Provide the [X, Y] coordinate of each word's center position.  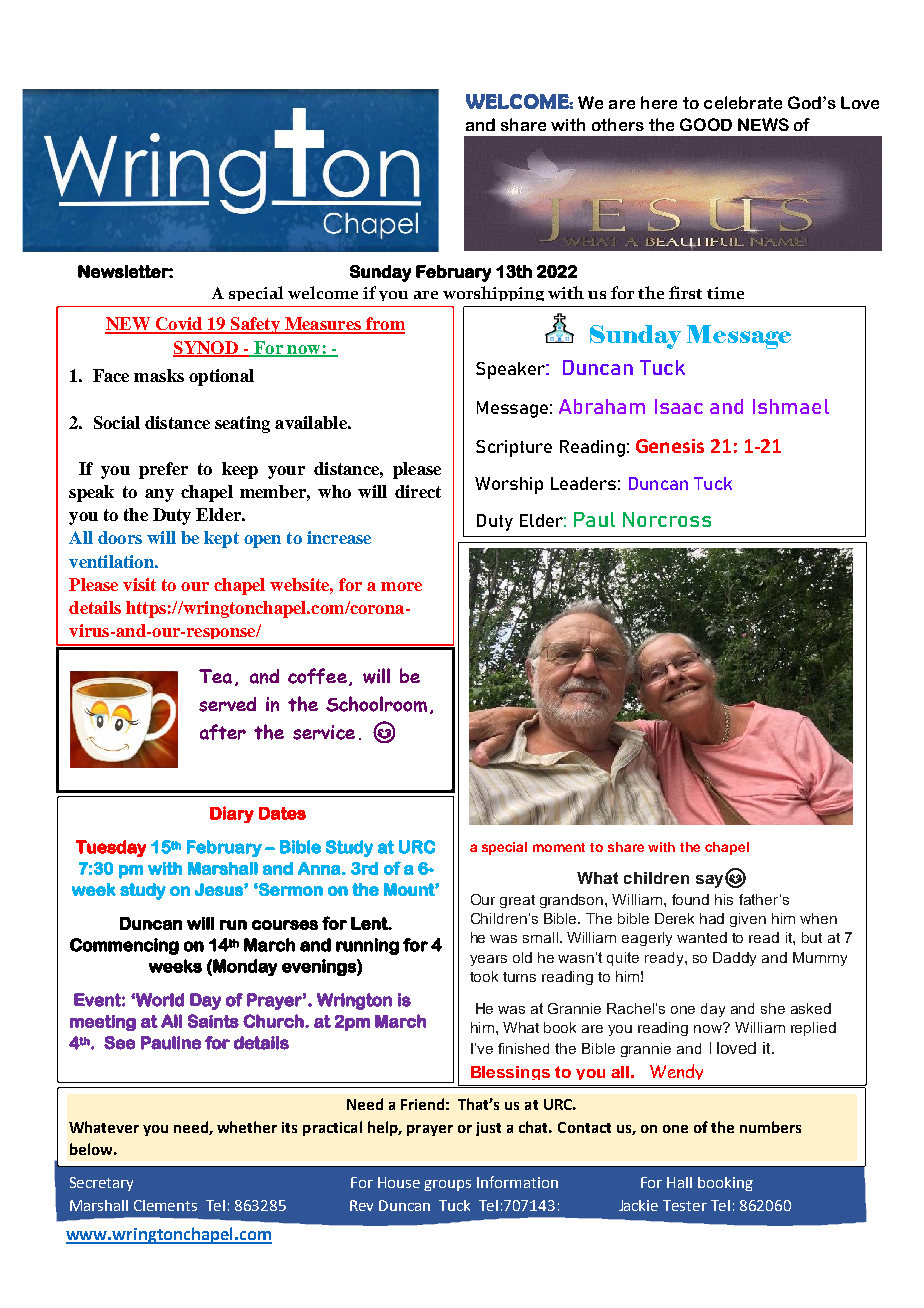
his [724, 899]
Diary [232, 814]
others [618, 124]
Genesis [670, 446]
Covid [178, 325]
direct [418, 491]
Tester [685, 1205]
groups [447, 1185]
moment [559, 847]
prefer [163, 470]
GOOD [706, 124]
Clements [165, 1205]
